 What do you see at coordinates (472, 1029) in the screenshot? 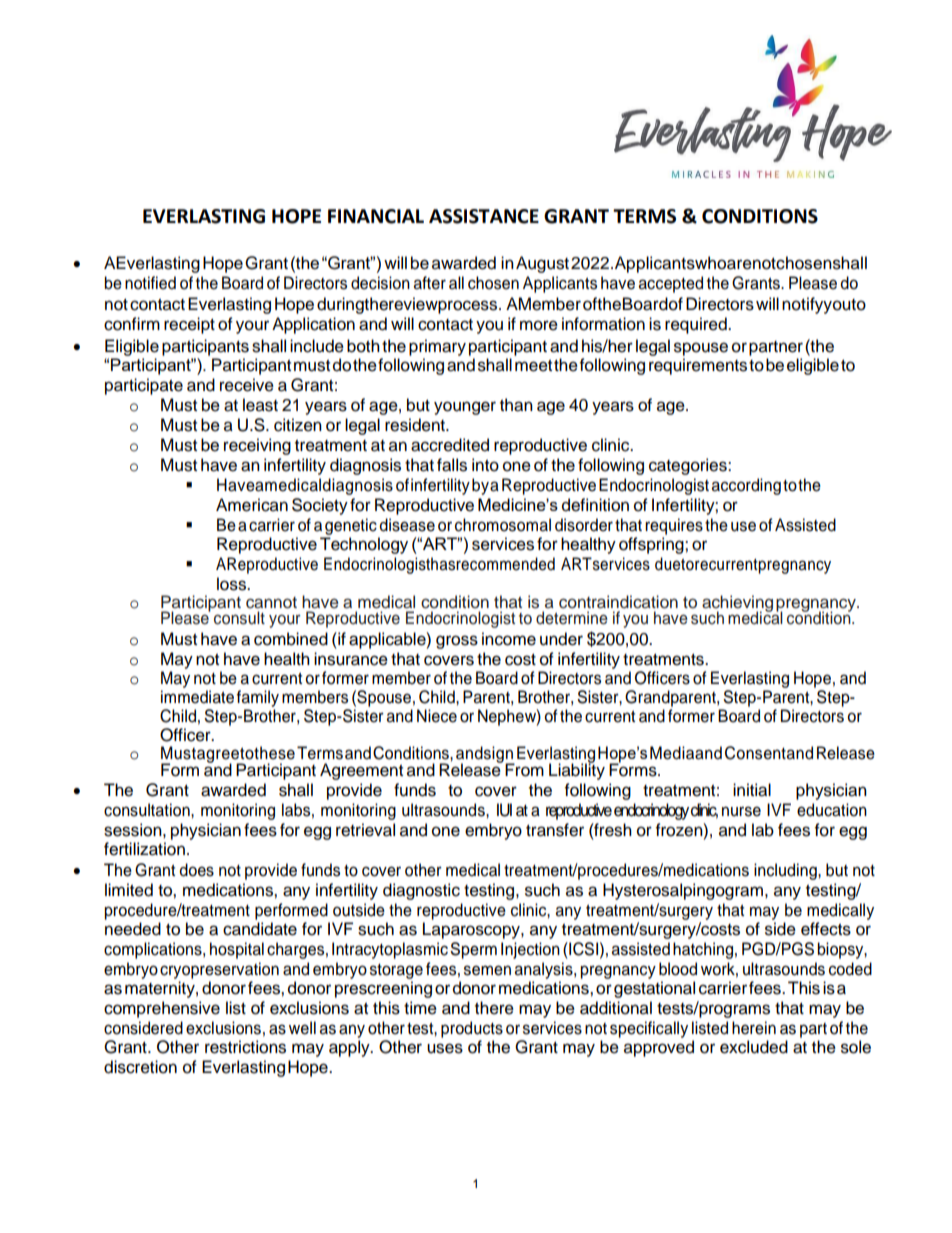
I see `products` at bounding box center [472, 1029].
